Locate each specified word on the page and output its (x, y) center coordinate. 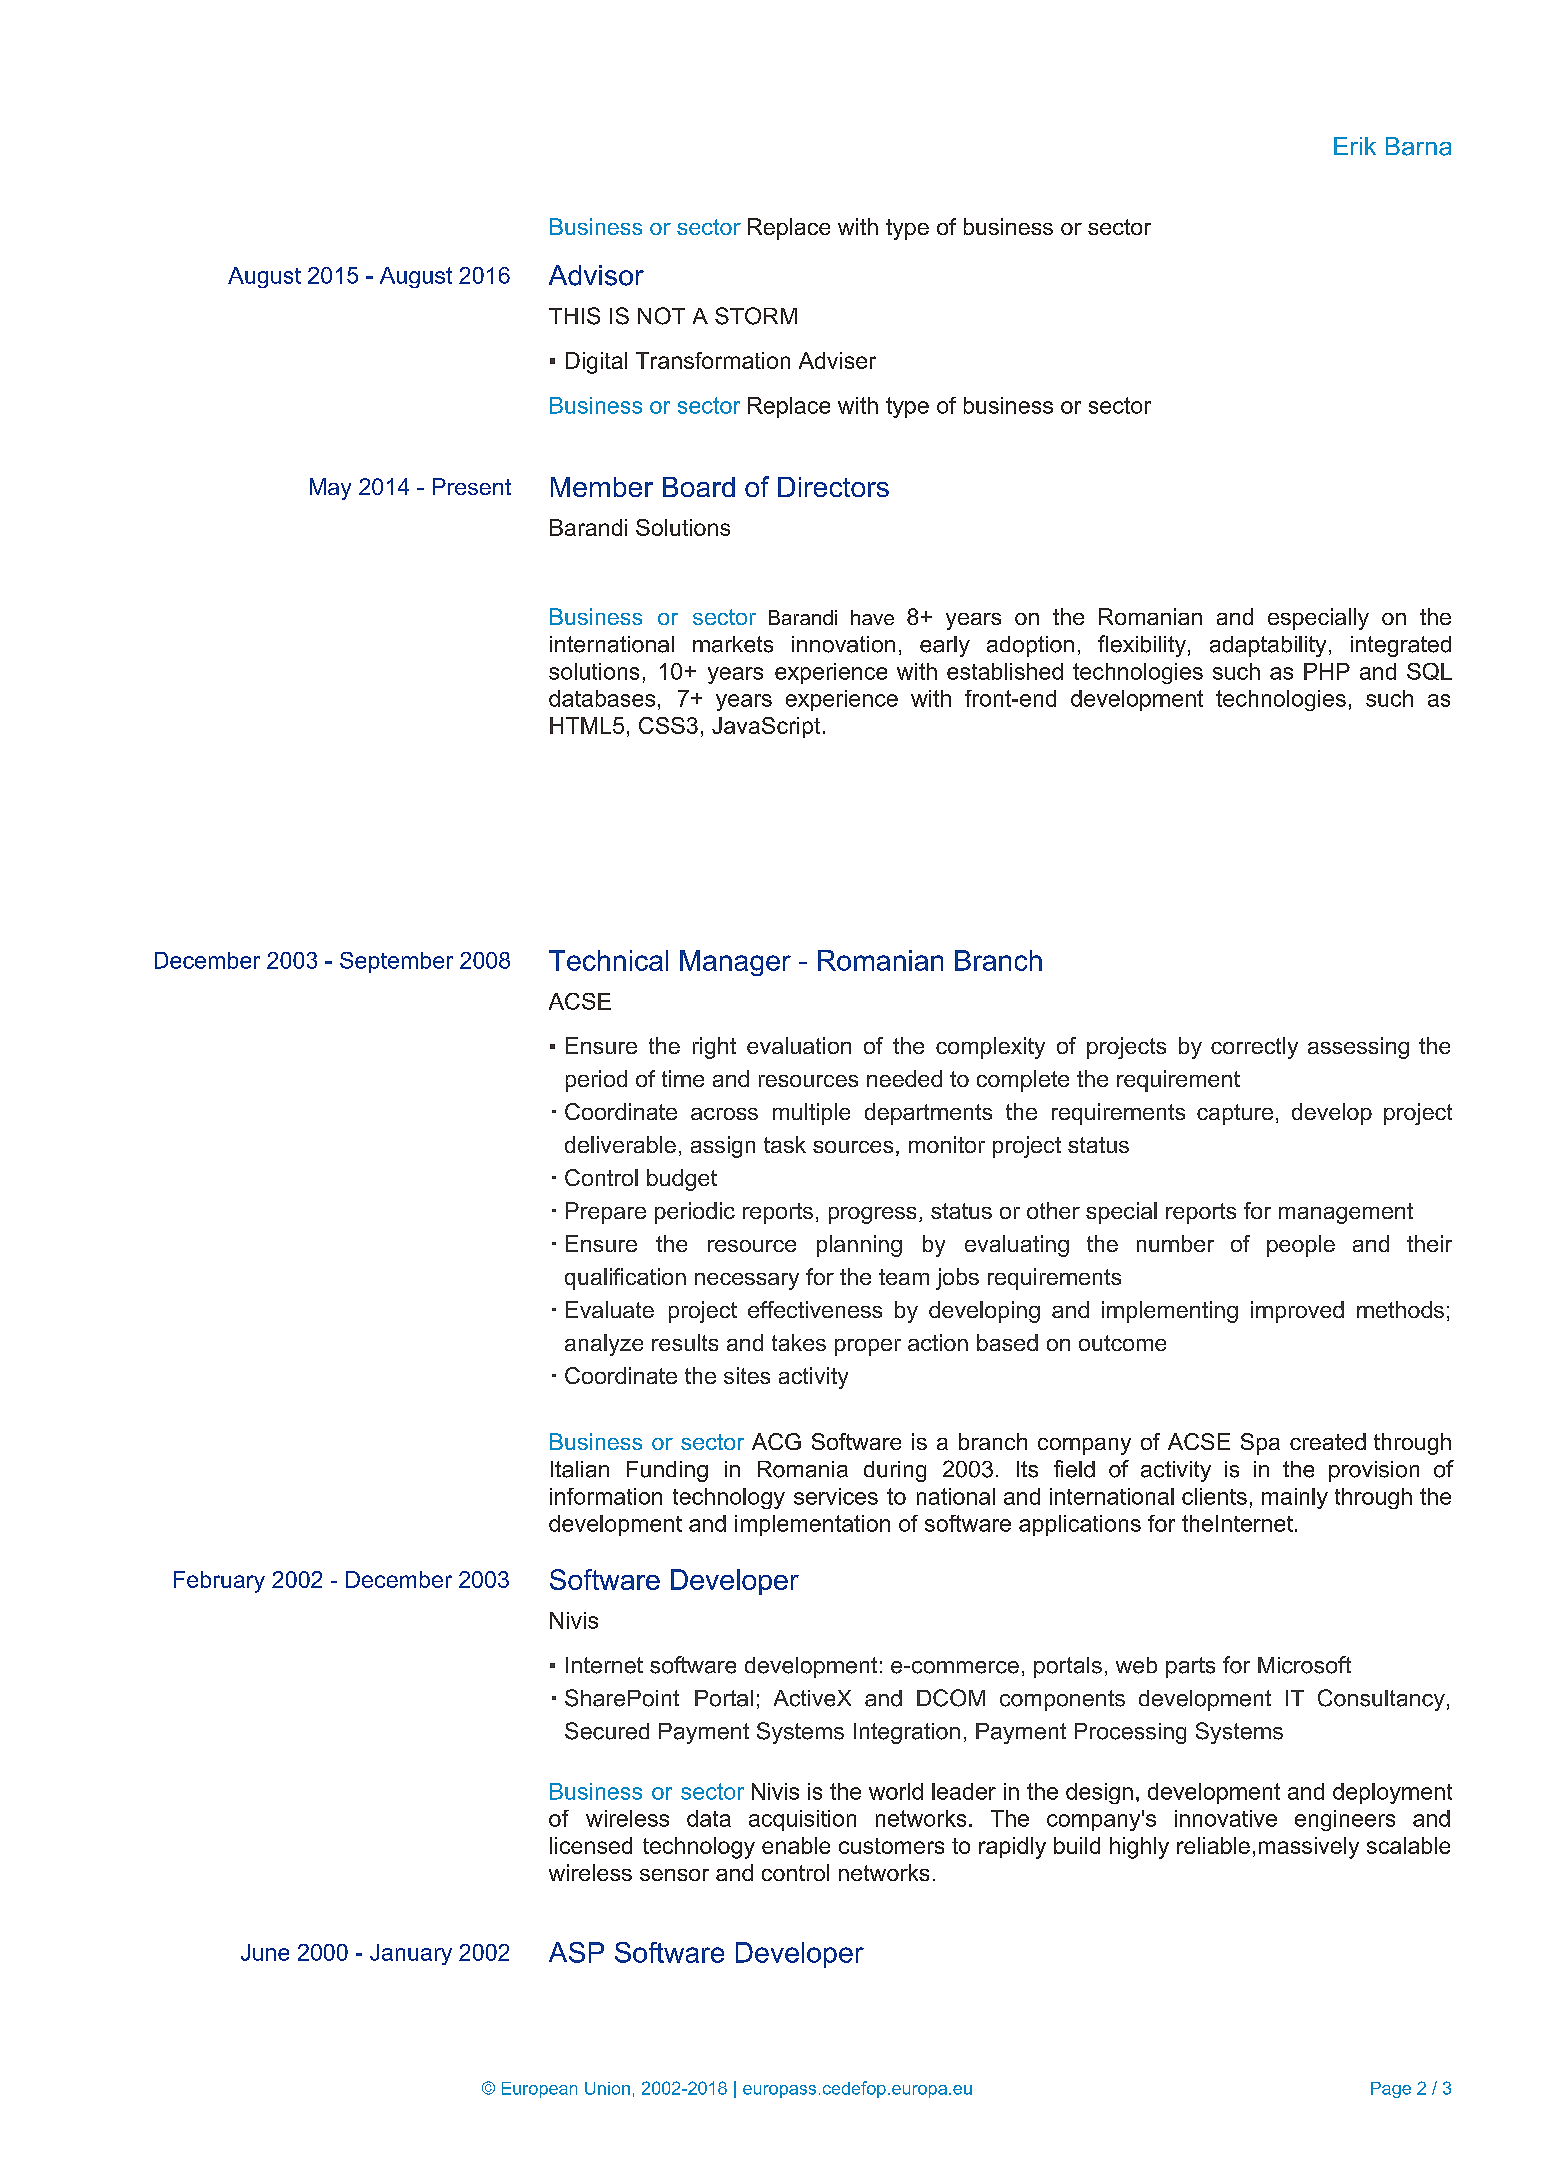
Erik (1355, 146)
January (411, 1954)
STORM (756, 316)
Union (607, 2088)
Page (1391, 2090)
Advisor (596, 275)
